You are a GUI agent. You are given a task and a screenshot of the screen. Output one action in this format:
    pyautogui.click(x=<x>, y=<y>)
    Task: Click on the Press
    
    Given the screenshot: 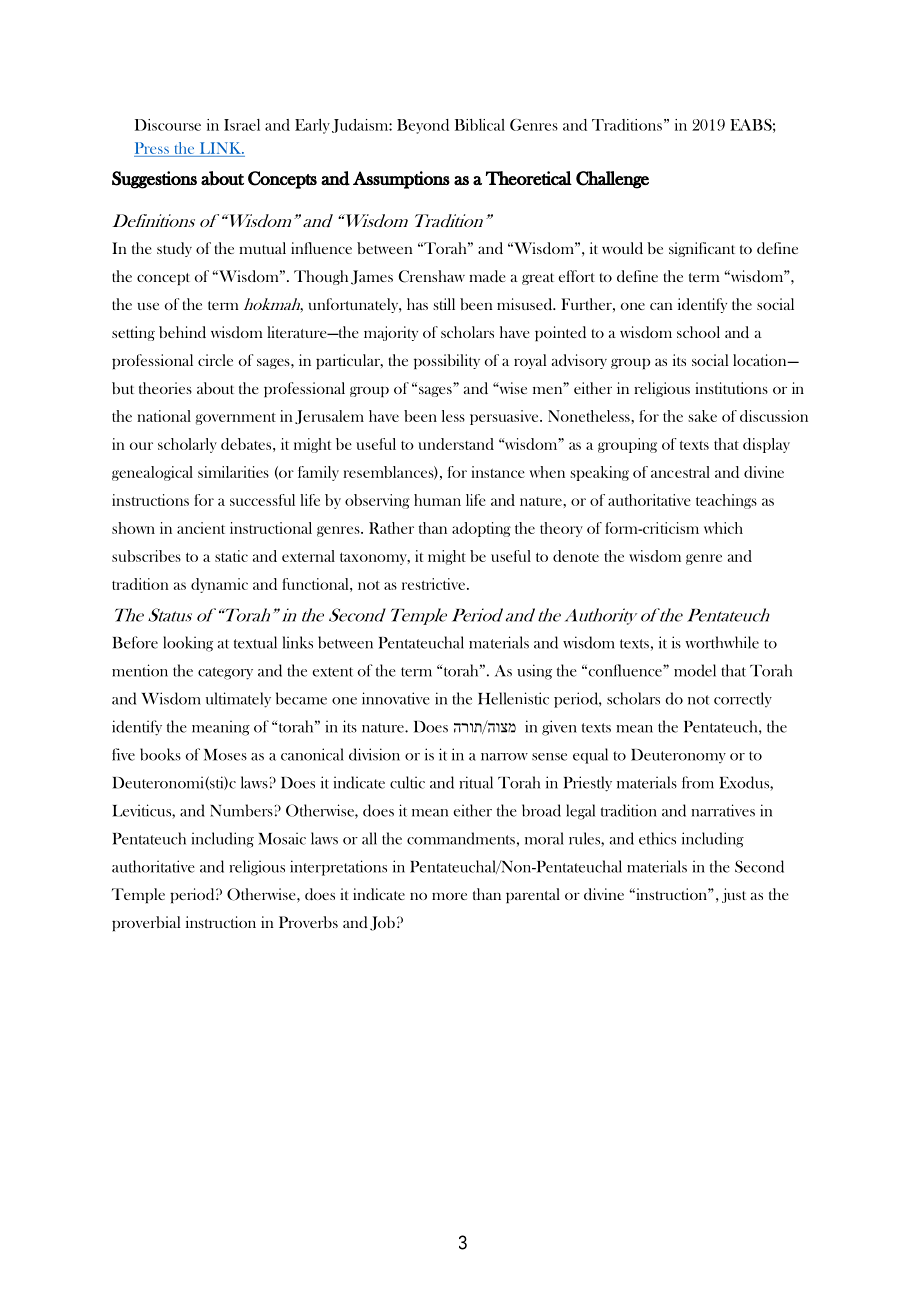 What is the action you would take?
    pyautogui.click(x=152, y=148)
